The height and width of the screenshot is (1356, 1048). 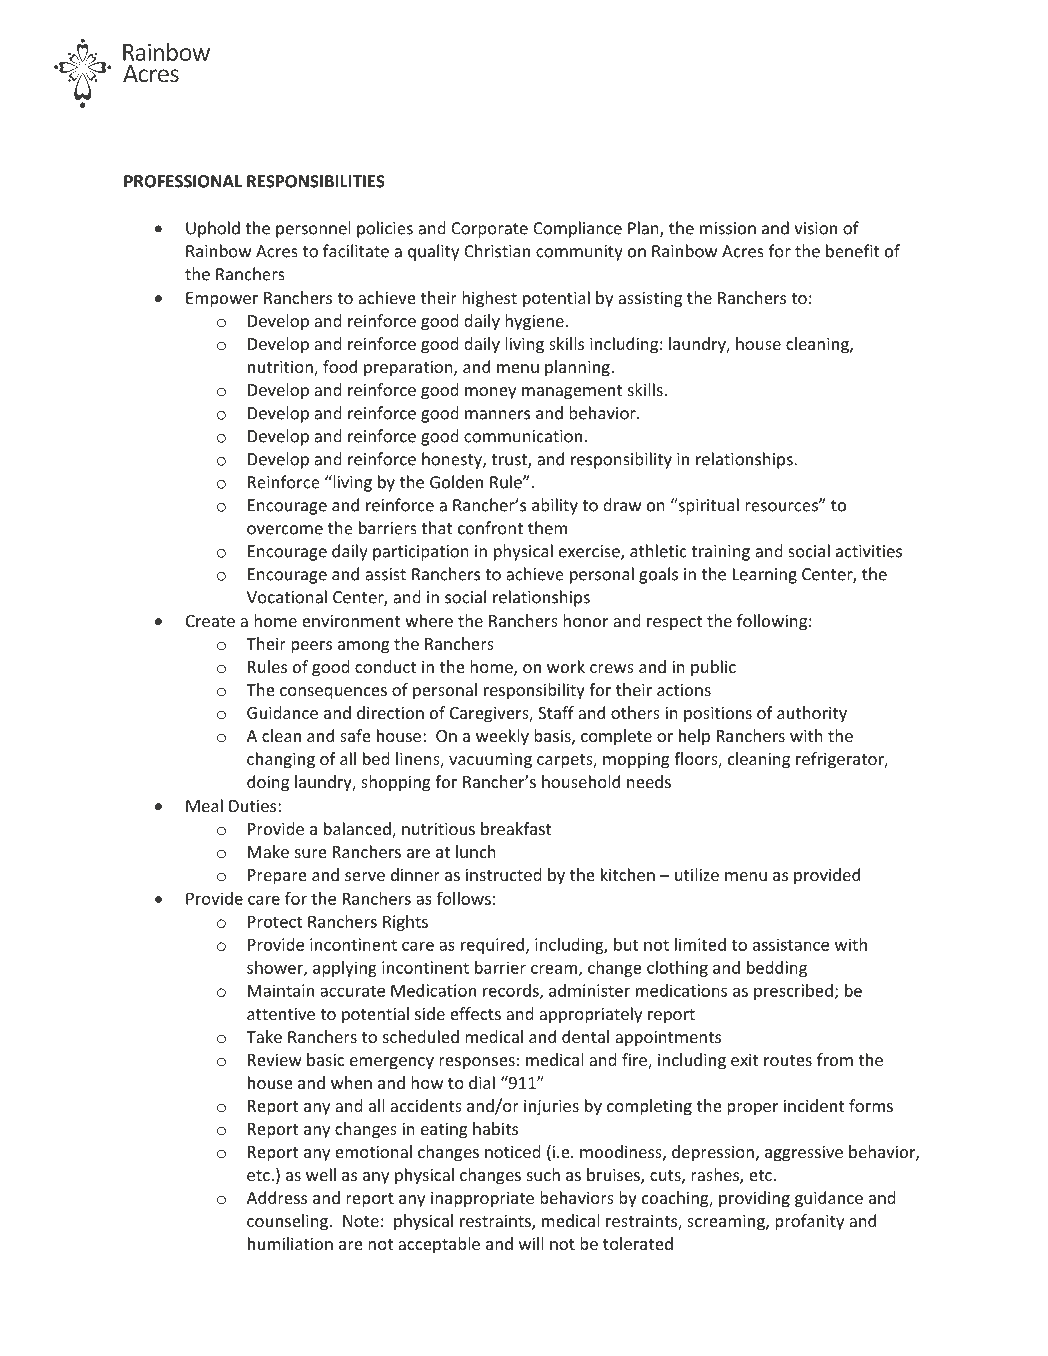 What do you see at coordinates (531, 1243) in the screenshot?
I see `will` at bounding box center [531, 1243].
